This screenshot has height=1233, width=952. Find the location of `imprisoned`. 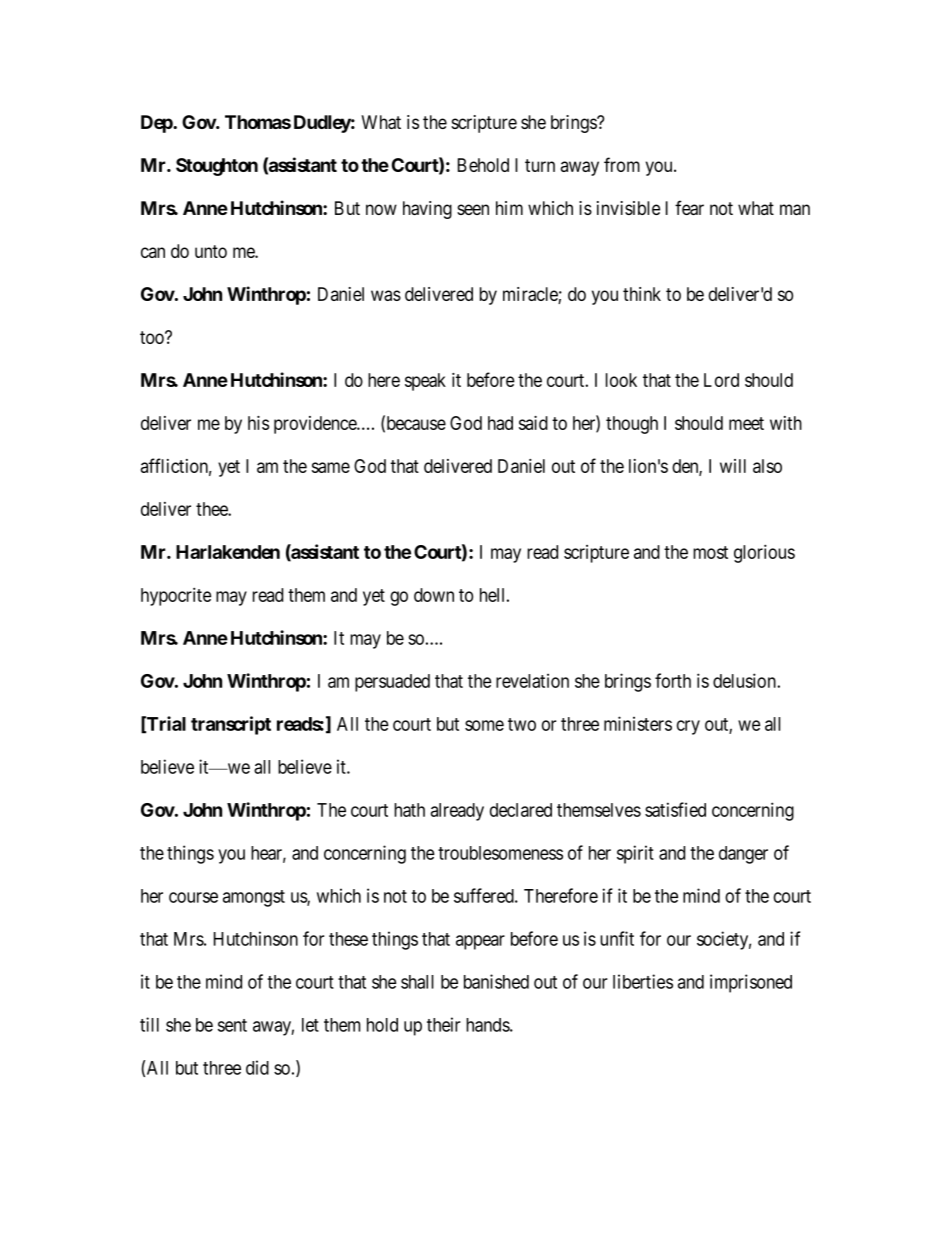

imprisoned is located at coordinates (751, 983).
